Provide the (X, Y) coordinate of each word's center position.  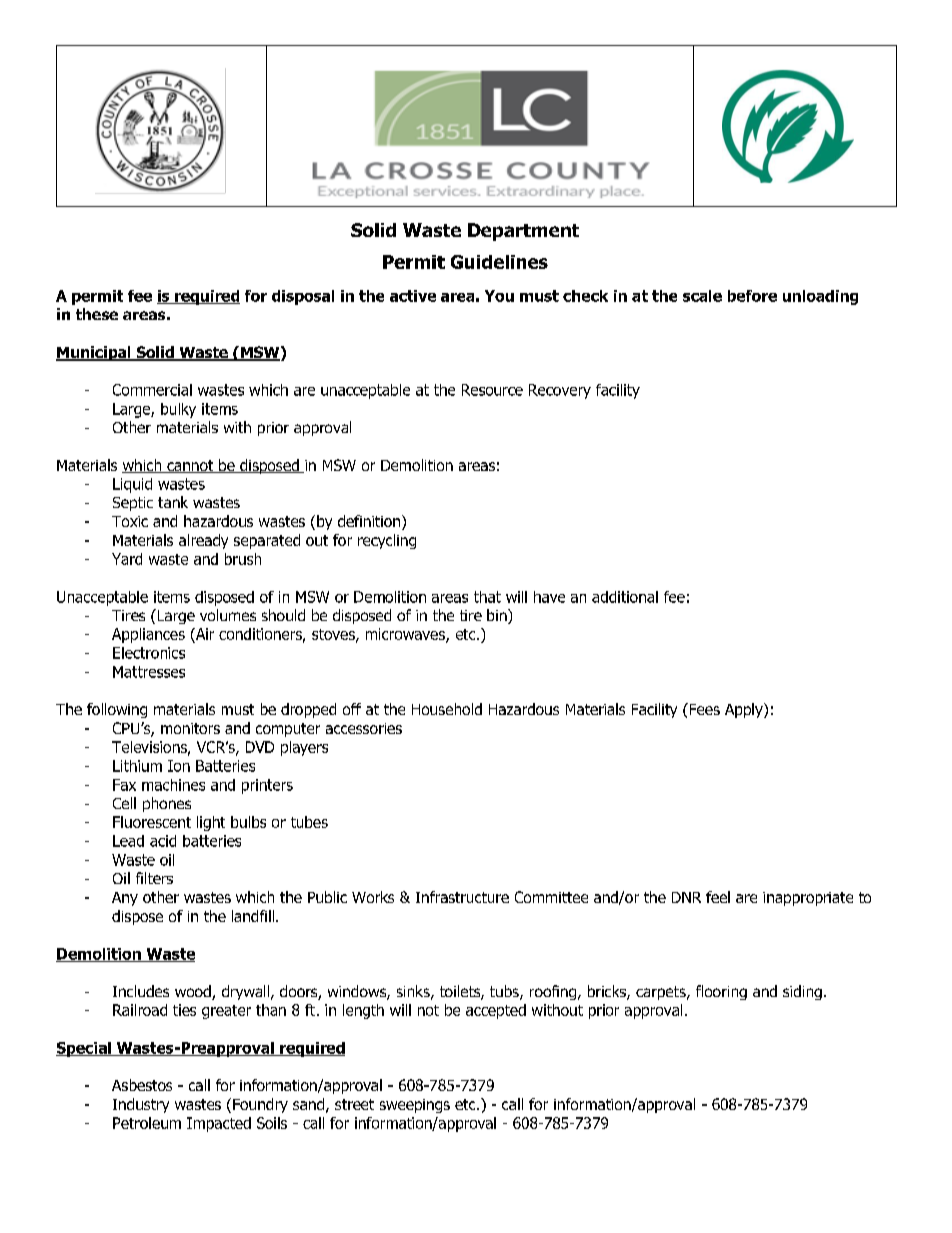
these (97, 314)
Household (447, 709)
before (752, 296)
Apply (745, 710)
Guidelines (499, 262)
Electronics (149, 653)
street (354, 1104)
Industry (141, 1105)
